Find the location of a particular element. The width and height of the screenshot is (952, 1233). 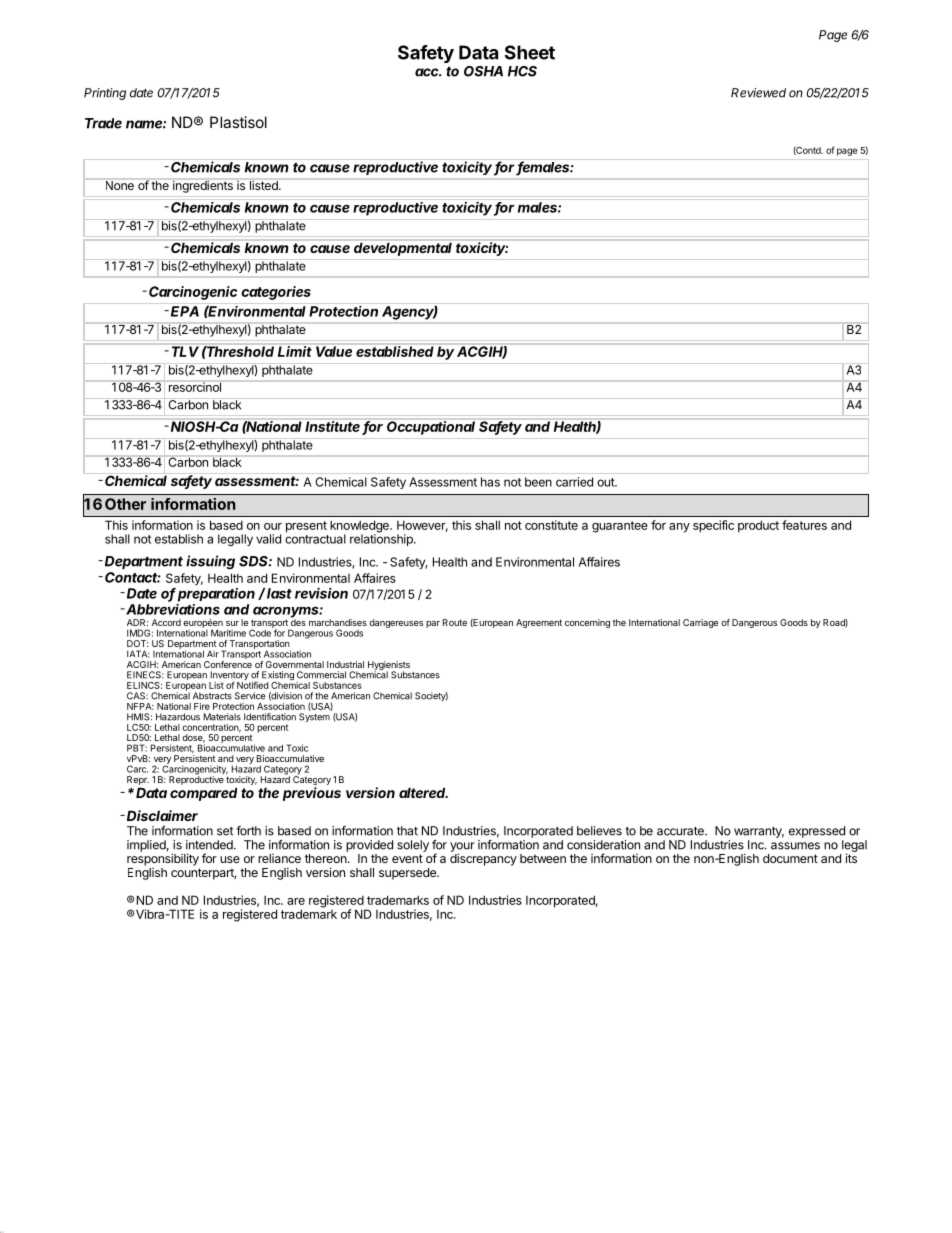

Other is located at coordinates (125, 504).
